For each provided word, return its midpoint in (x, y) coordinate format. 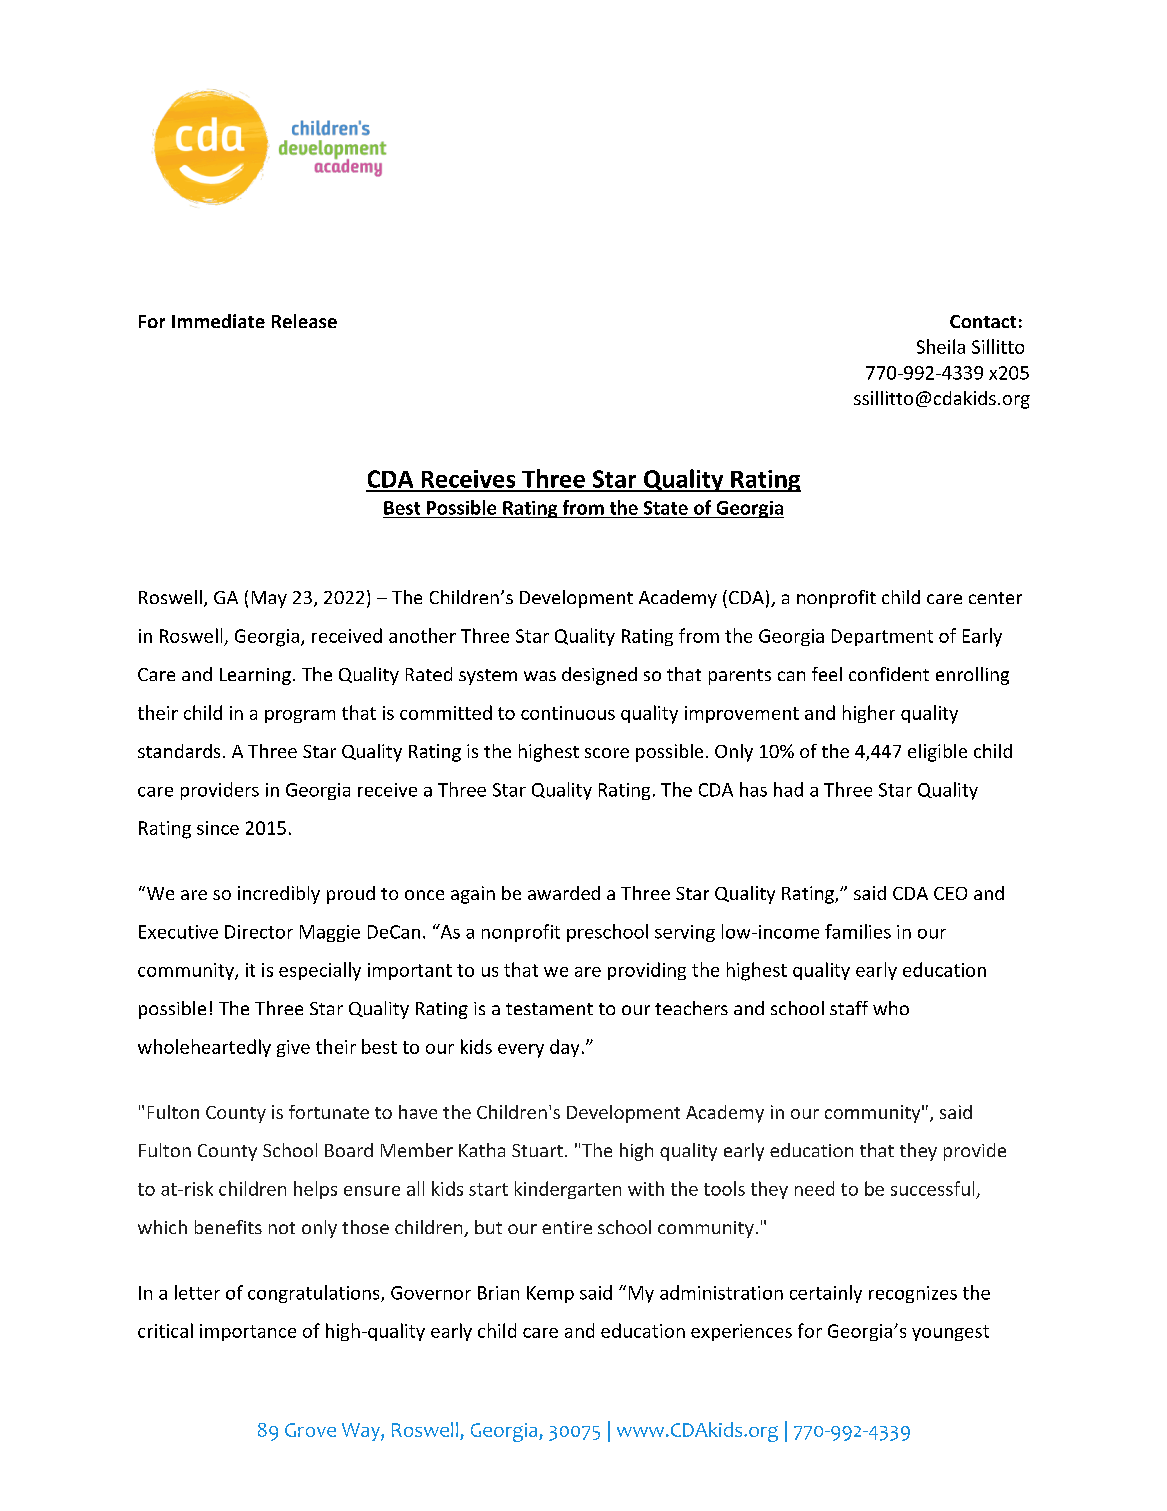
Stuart (537, 1150)
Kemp (550, 1294)
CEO (950, 893)
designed (599, 676)
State (666, 508)
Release (304, 321)
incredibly (279, 895)
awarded (564, 893)
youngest (950, 1333)
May (269, 599)
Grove (310, 1430)
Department (882, 637)
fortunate (329, 1112)
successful (932, 1188)
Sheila (941, 346)
